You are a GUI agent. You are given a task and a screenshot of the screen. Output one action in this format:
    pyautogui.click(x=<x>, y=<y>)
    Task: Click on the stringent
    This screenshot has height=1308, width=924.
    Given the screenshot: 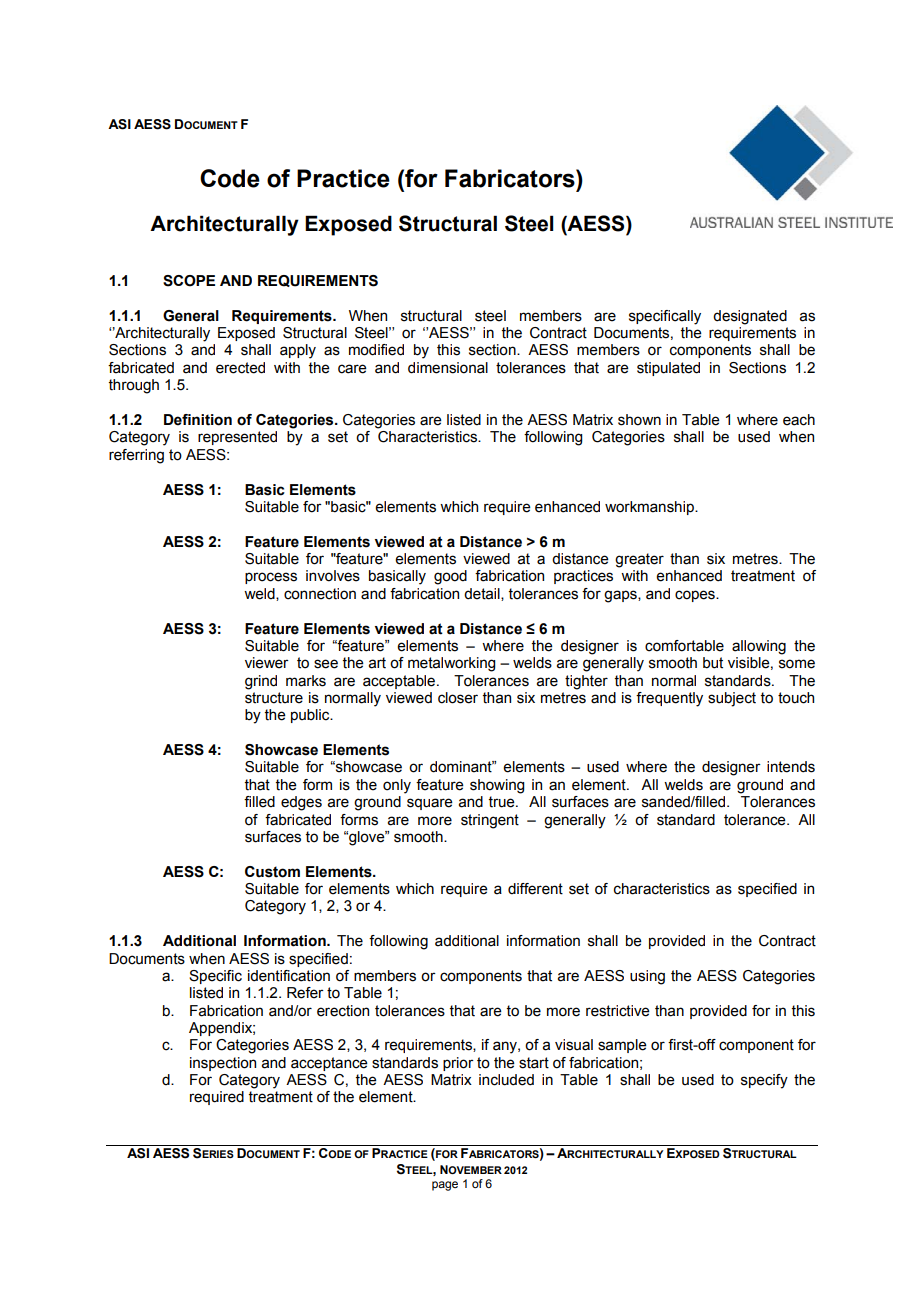 What is the action you would take?
    pyautogui.click(x=490, y=821)
